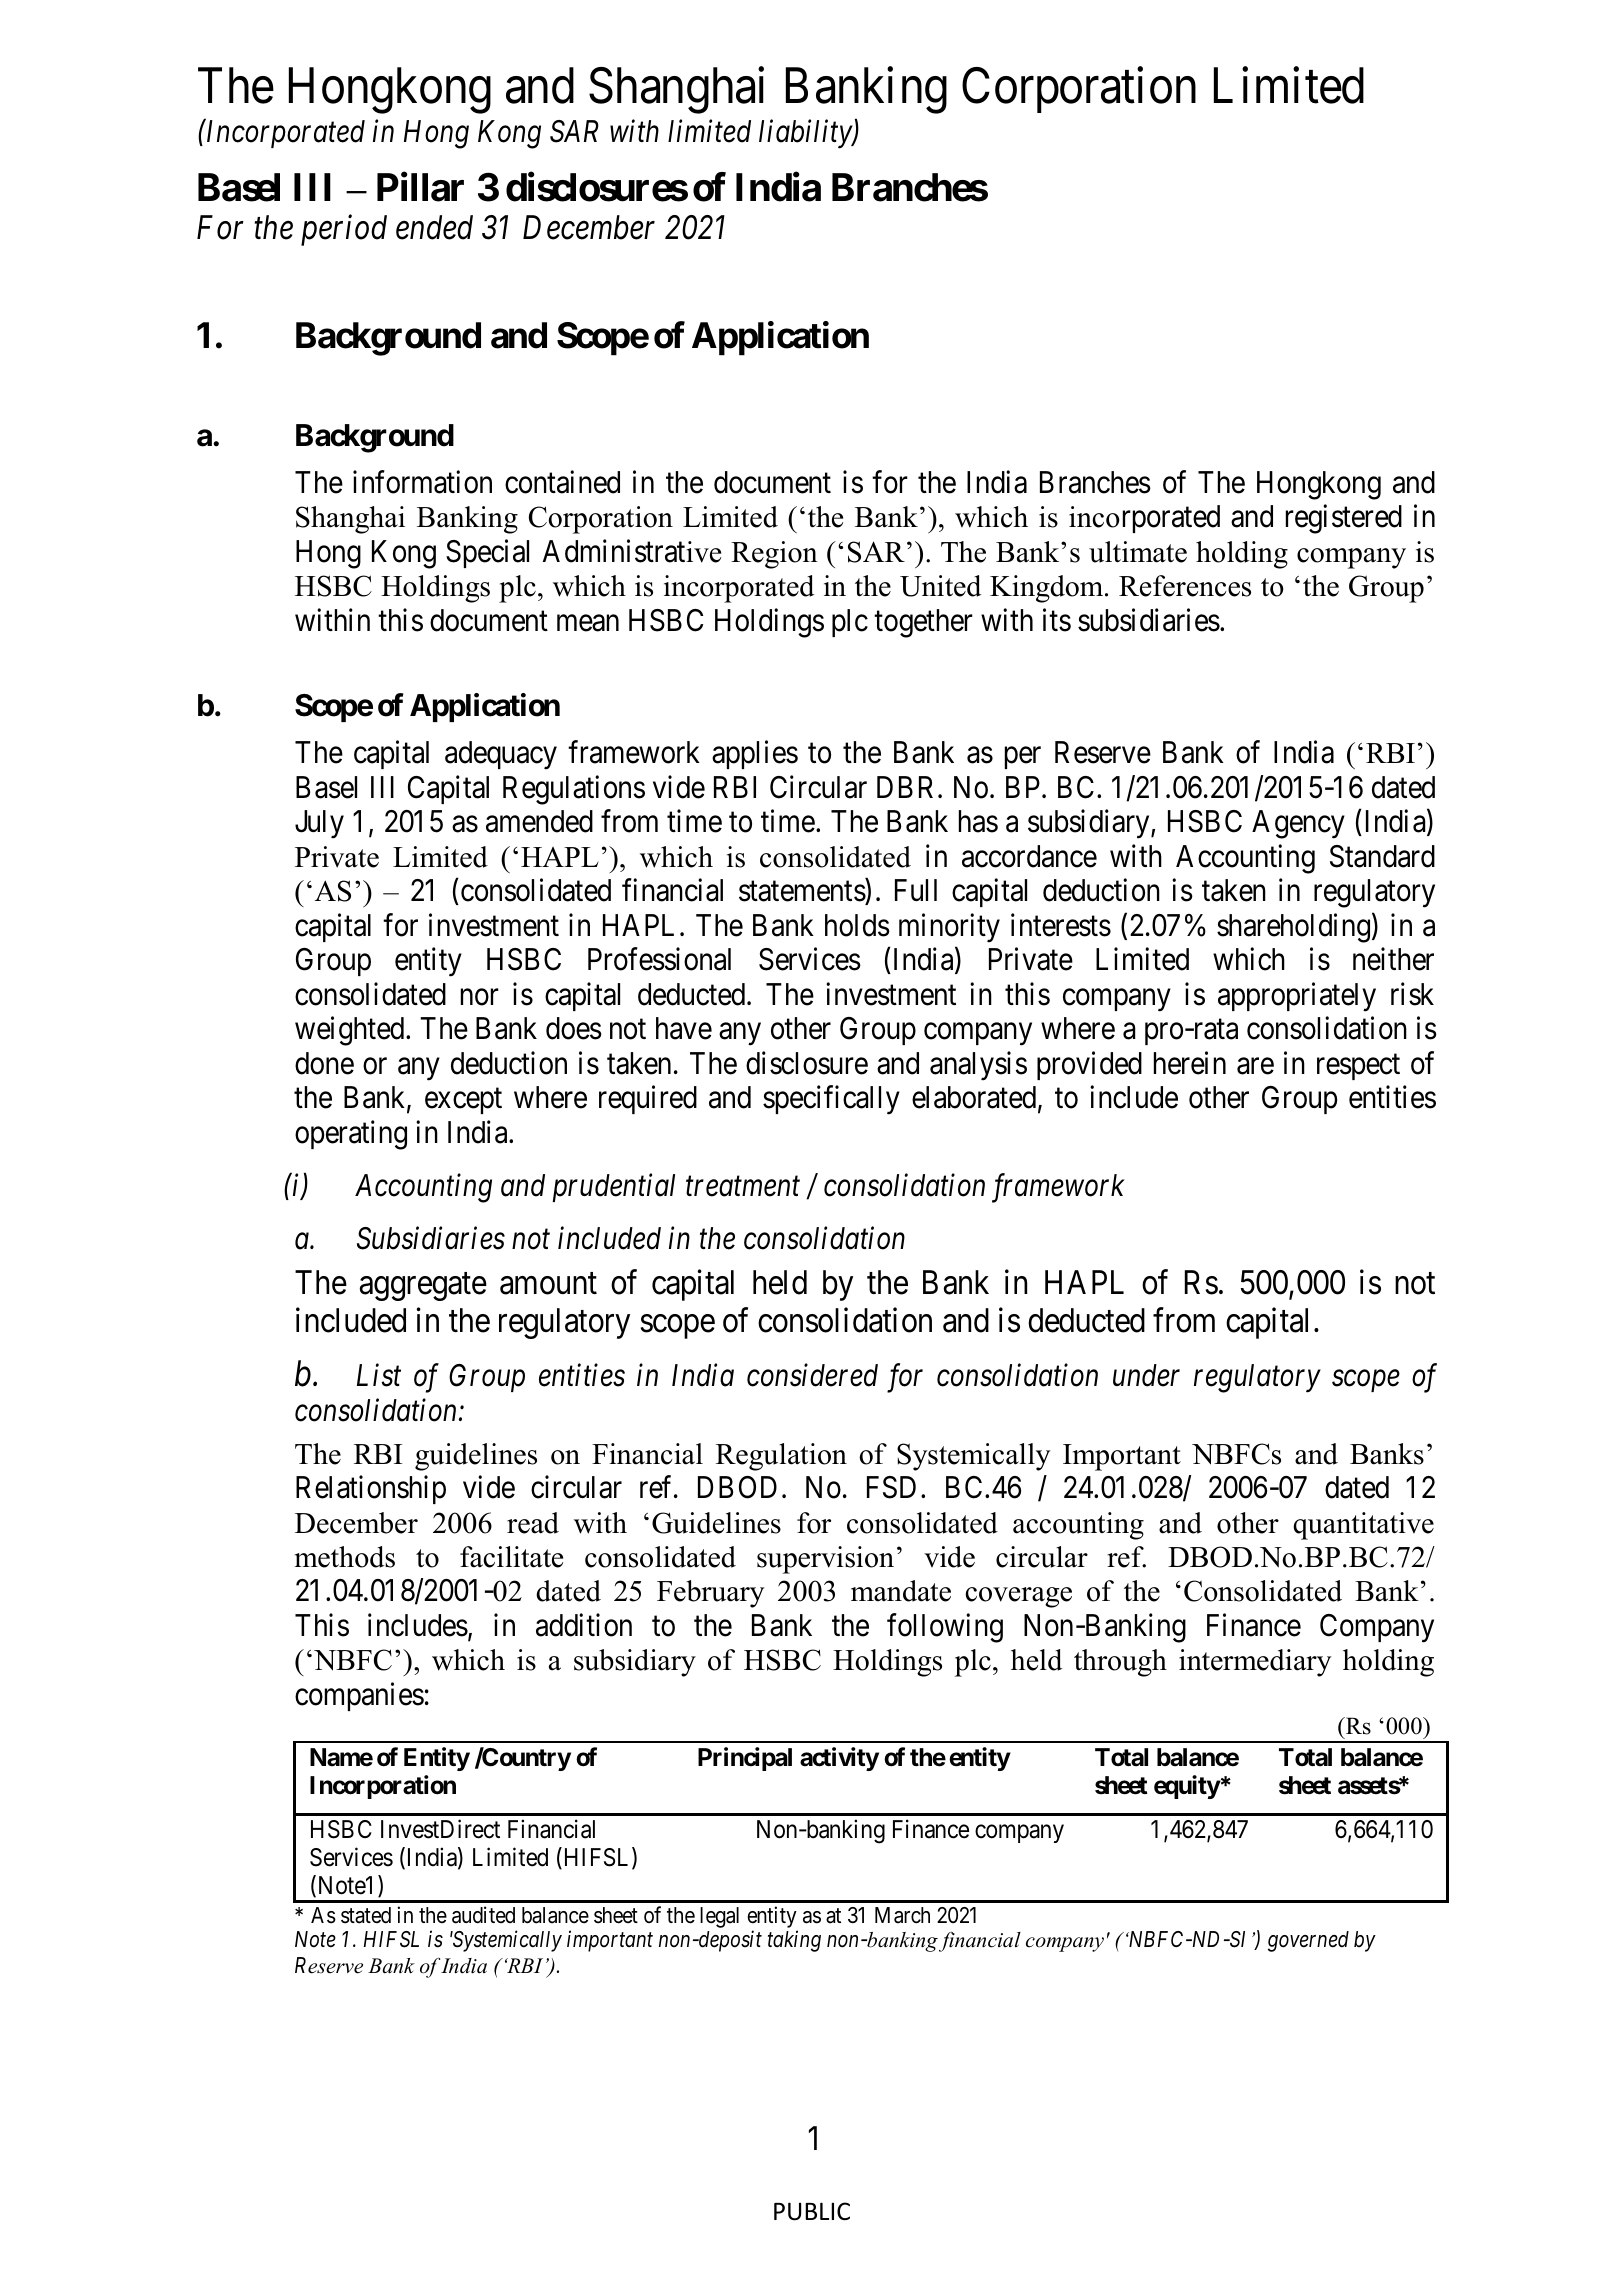  What do you see at coordinates (774, 555) in the page?
I see `Region` at bounding box center [774, 555].
